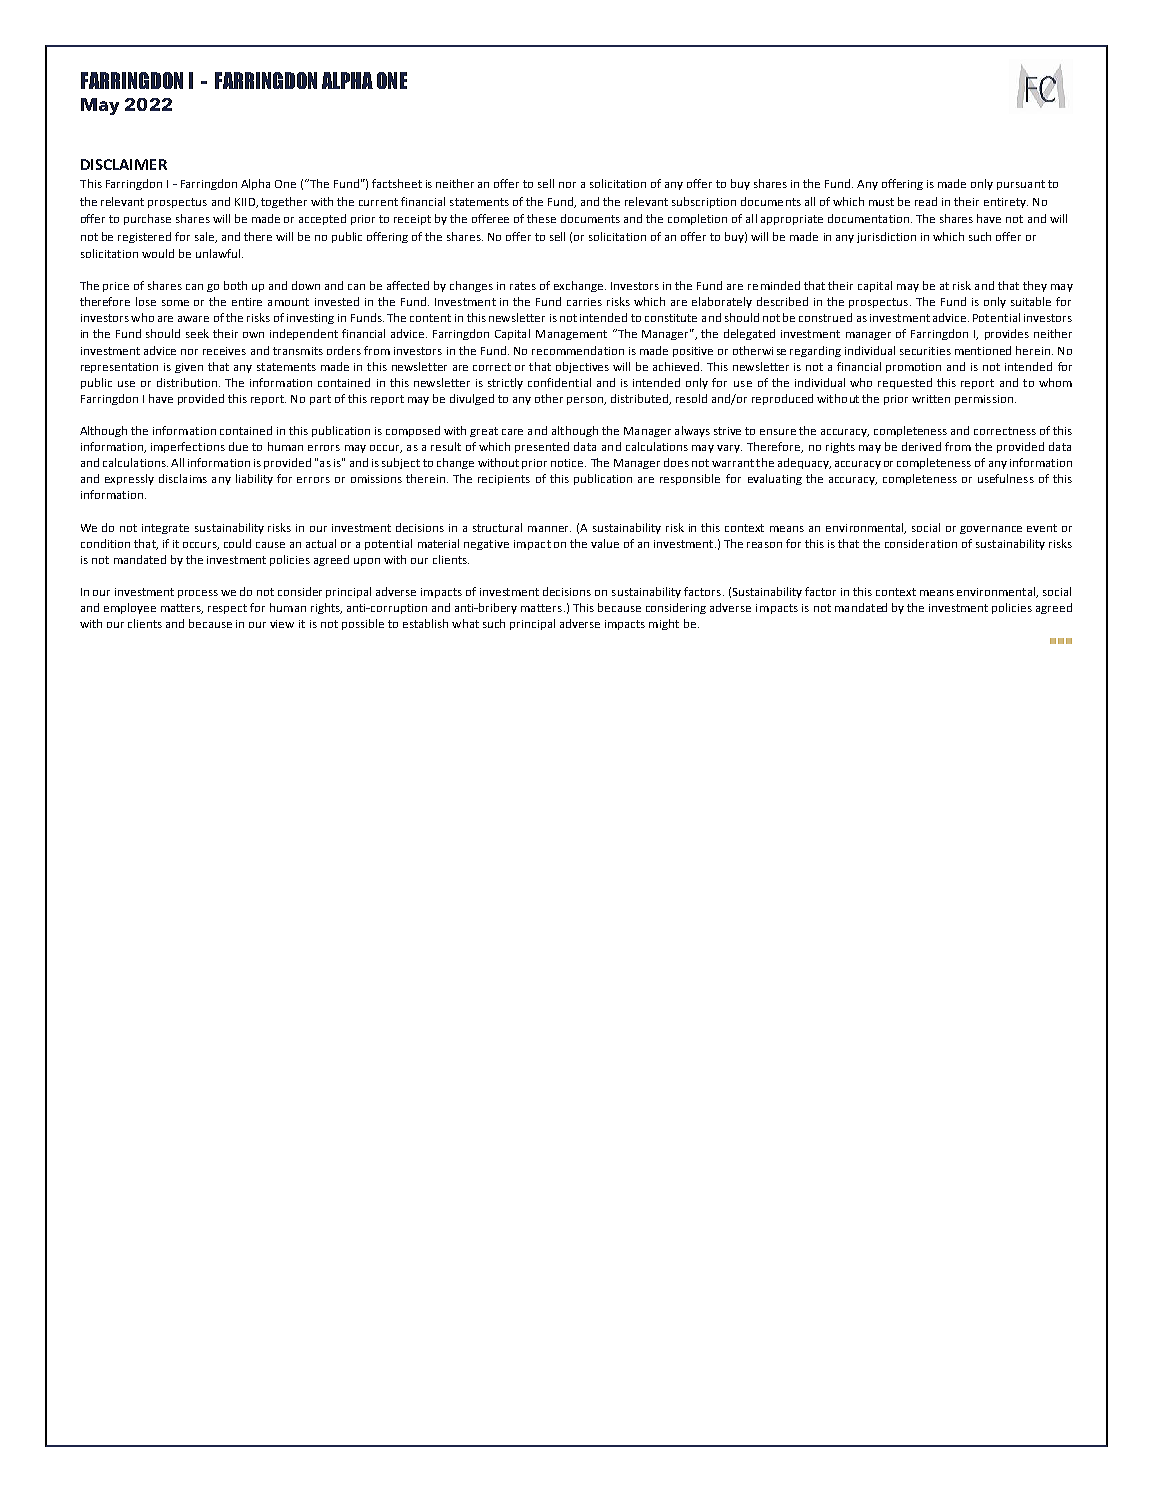 The image size is (1153, 1492). I want to click on jurisdiction, so click(886, 237).
